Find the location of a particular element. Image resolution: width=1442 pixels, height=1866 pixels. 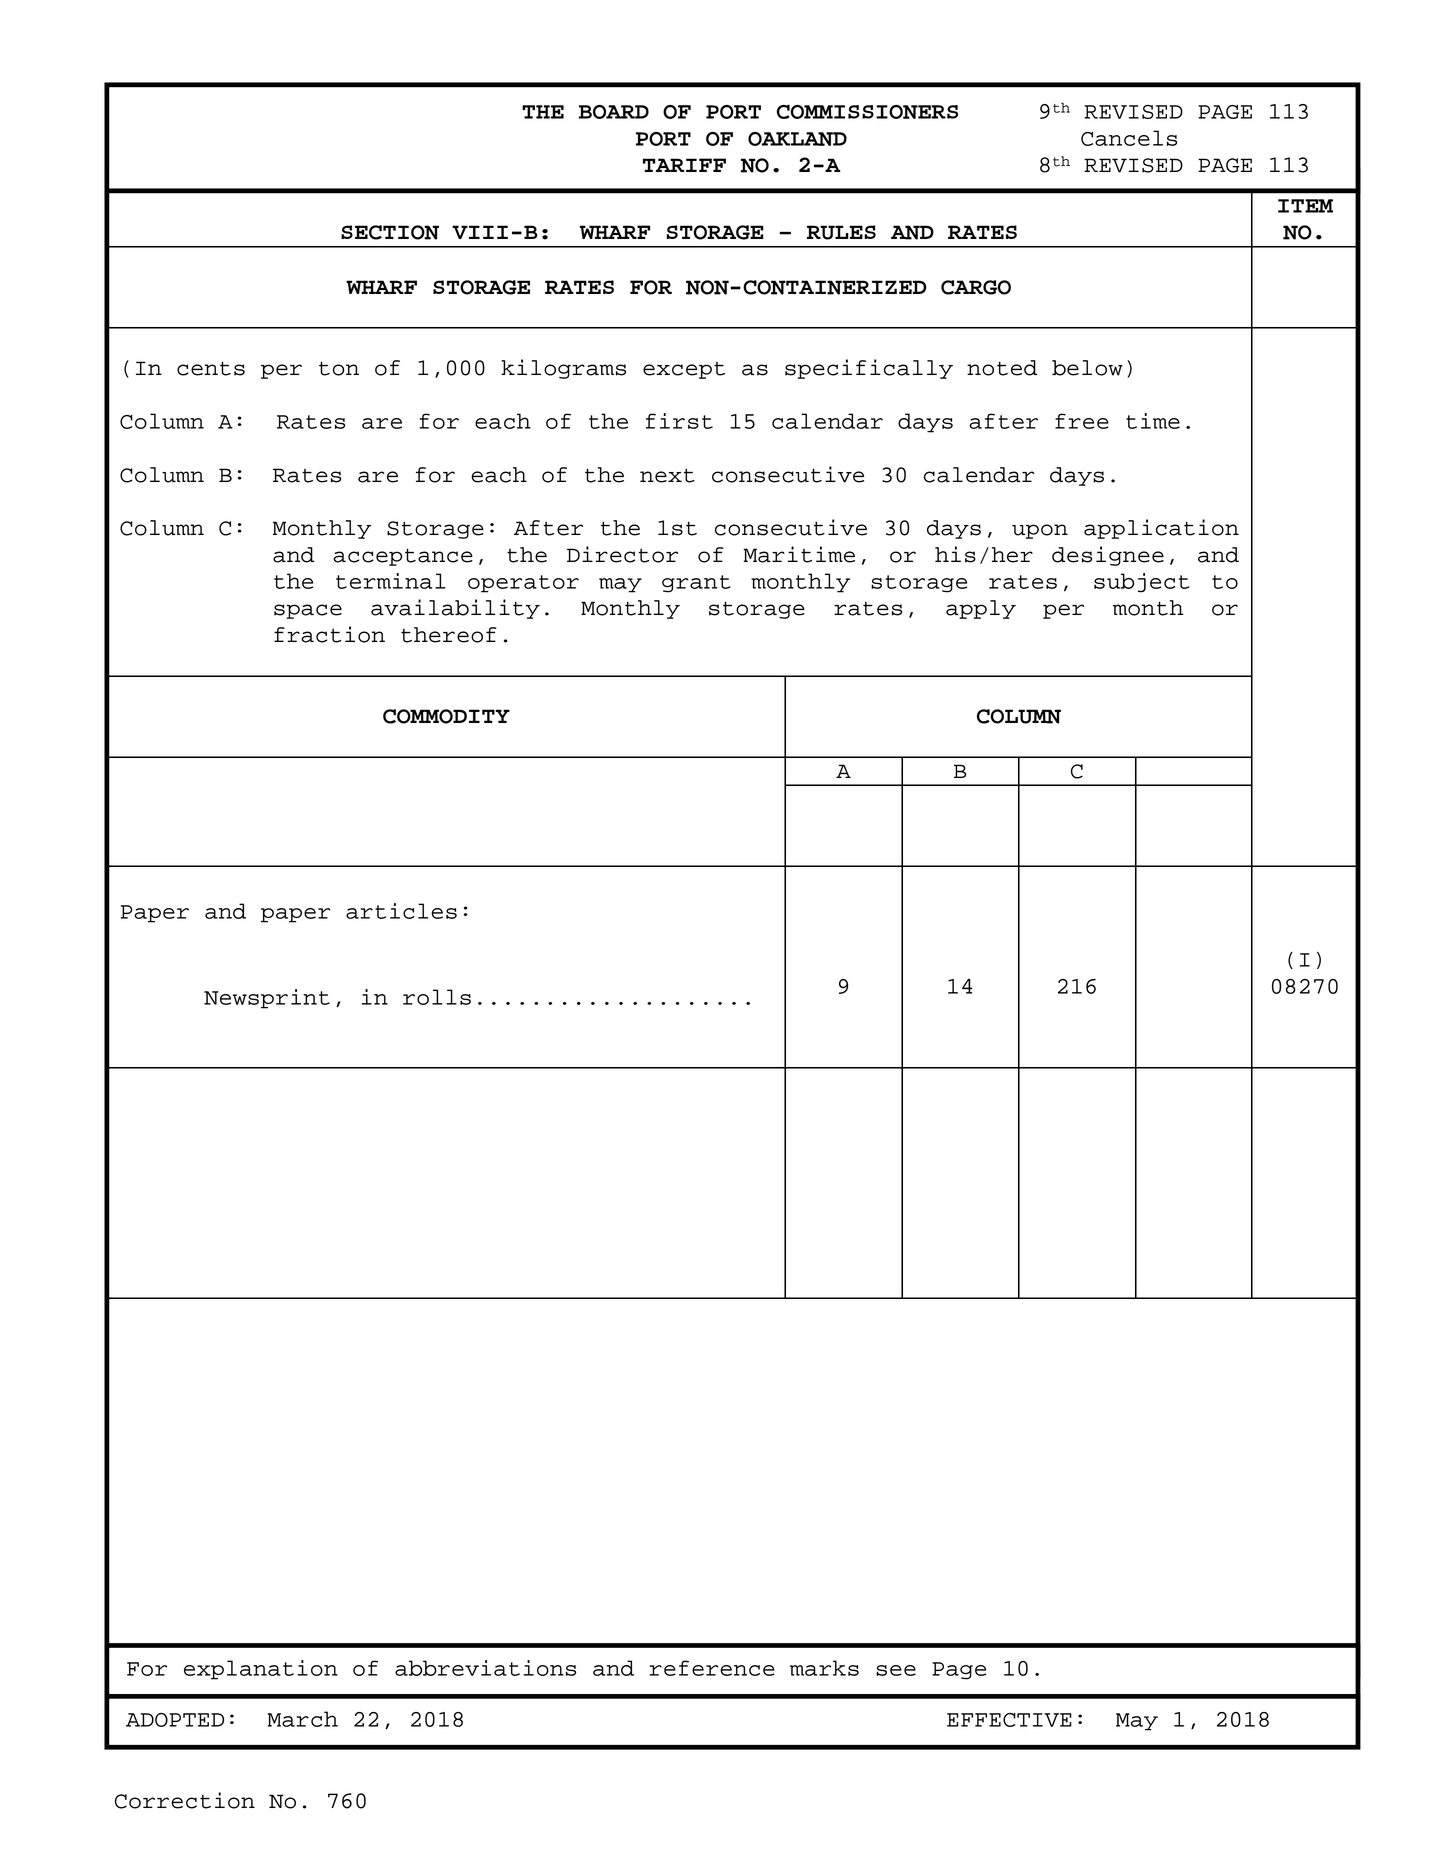

TARIFF is located at coordinates (684, 165).
